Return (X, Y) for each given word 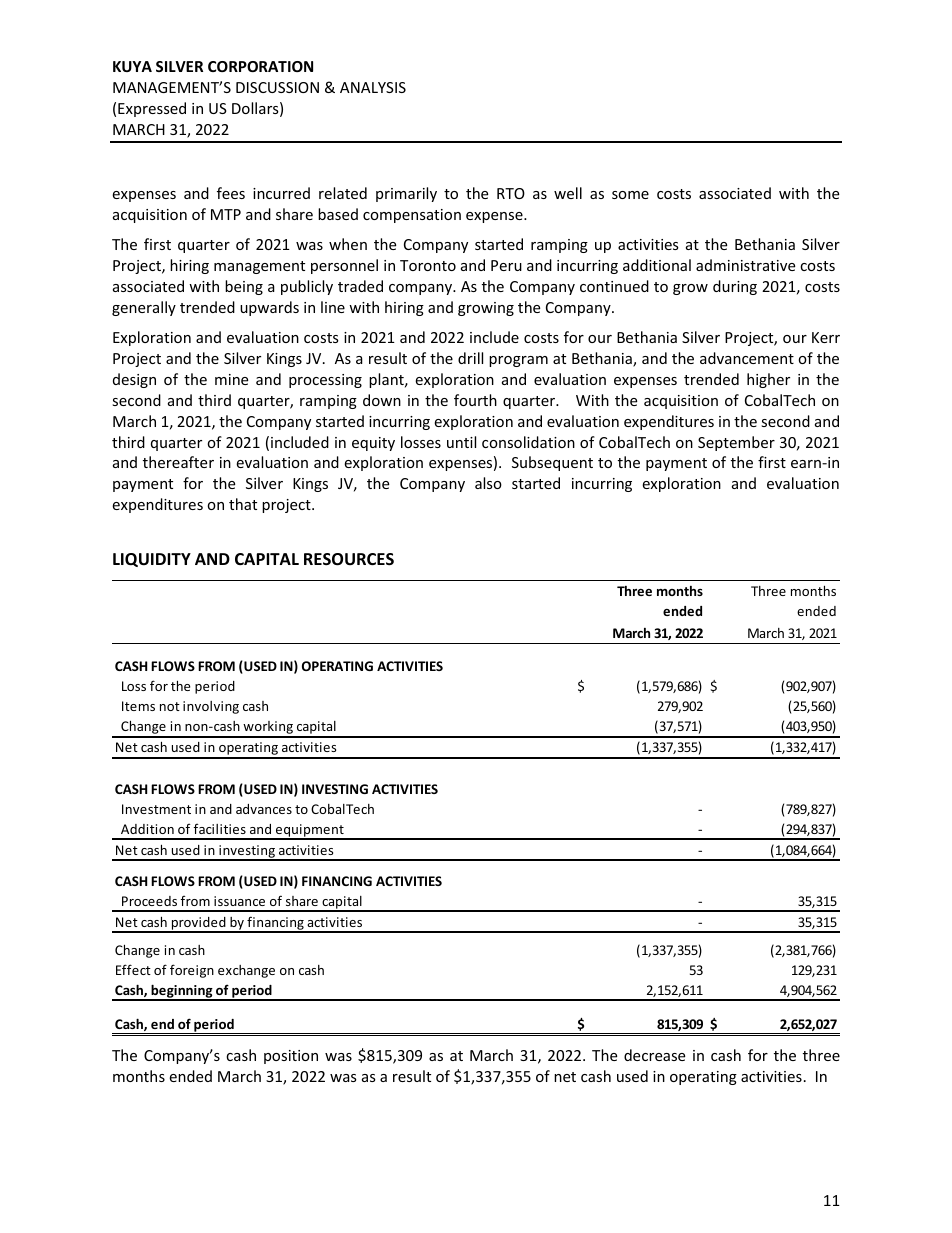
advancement (747, 358)
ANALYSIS (373, 87)
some (630, 195)
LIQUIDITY (152, 560)
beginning (182, 992)
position (291, 1057)
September (736, 443)
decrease (654, 1055)
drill (470, 358)
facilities (220, 828)
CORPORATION (260, 66)
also (488, 483)
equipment (310, 831)
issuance (239, 901)
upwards (269, 308)
